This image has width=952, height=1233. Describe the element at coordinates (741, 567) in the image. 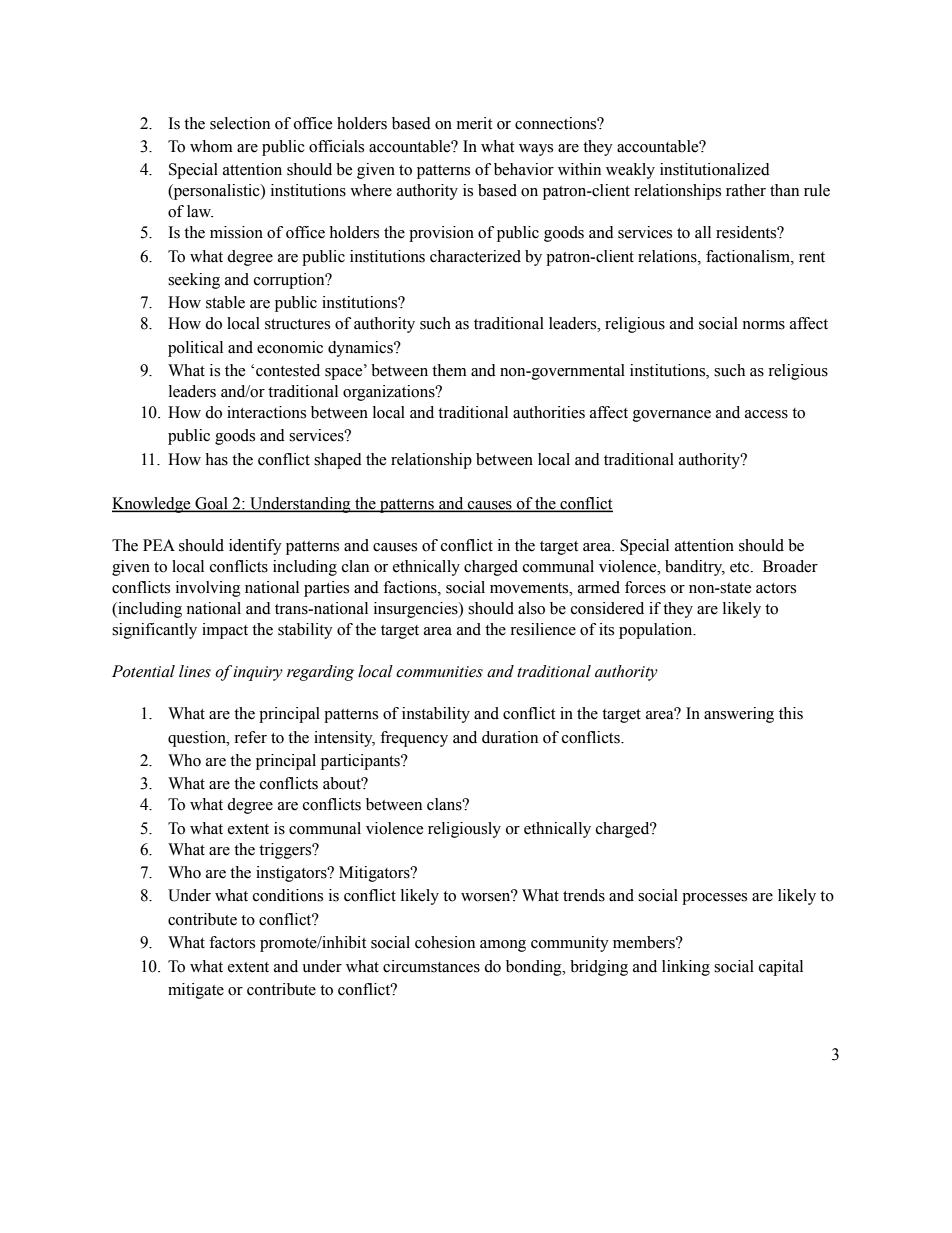

I see `etc` at that location.
